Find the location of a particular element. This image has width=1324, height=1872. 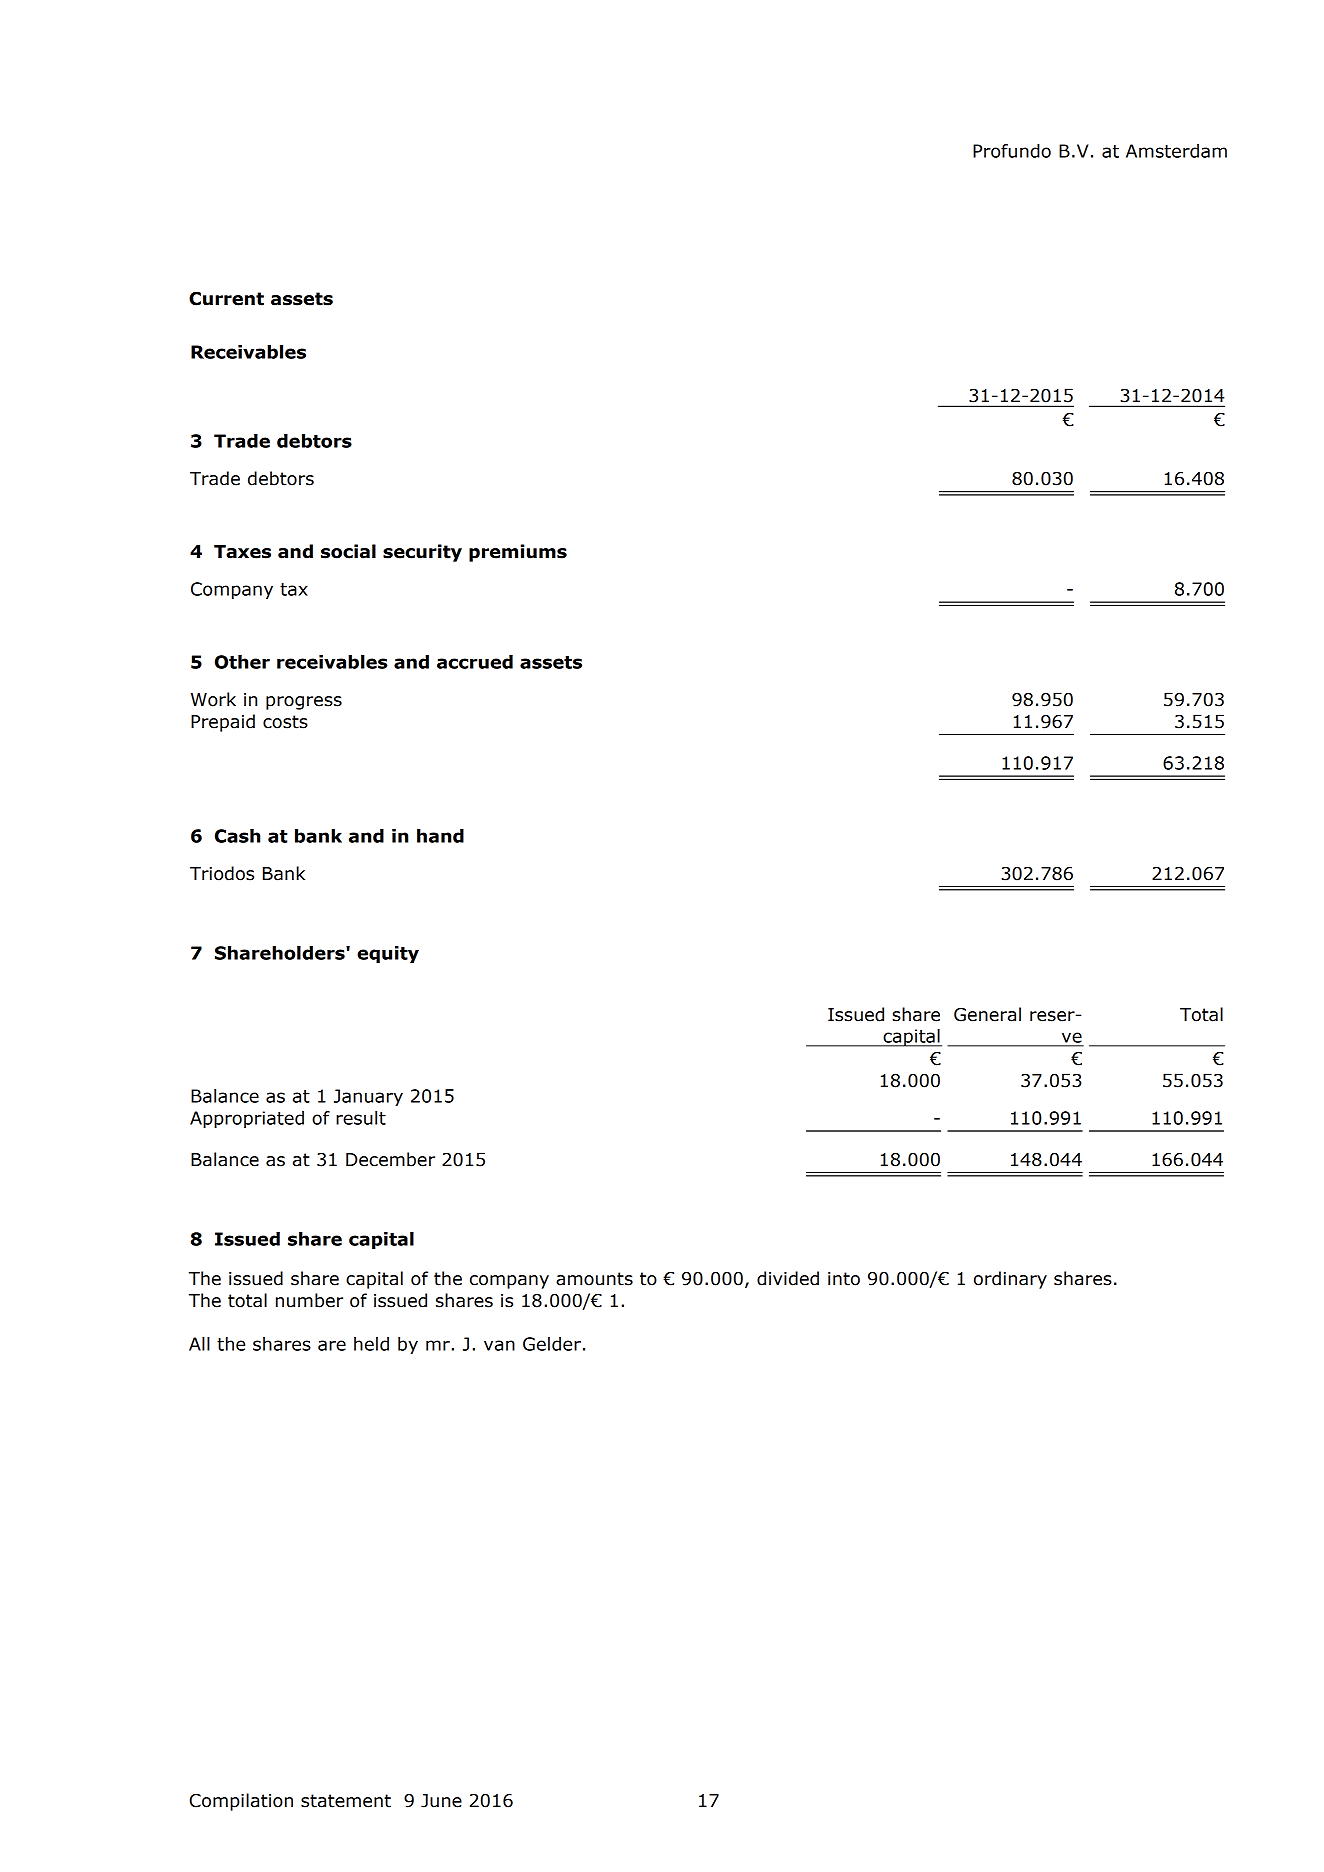

into is located at coordinates (844, 1279).
